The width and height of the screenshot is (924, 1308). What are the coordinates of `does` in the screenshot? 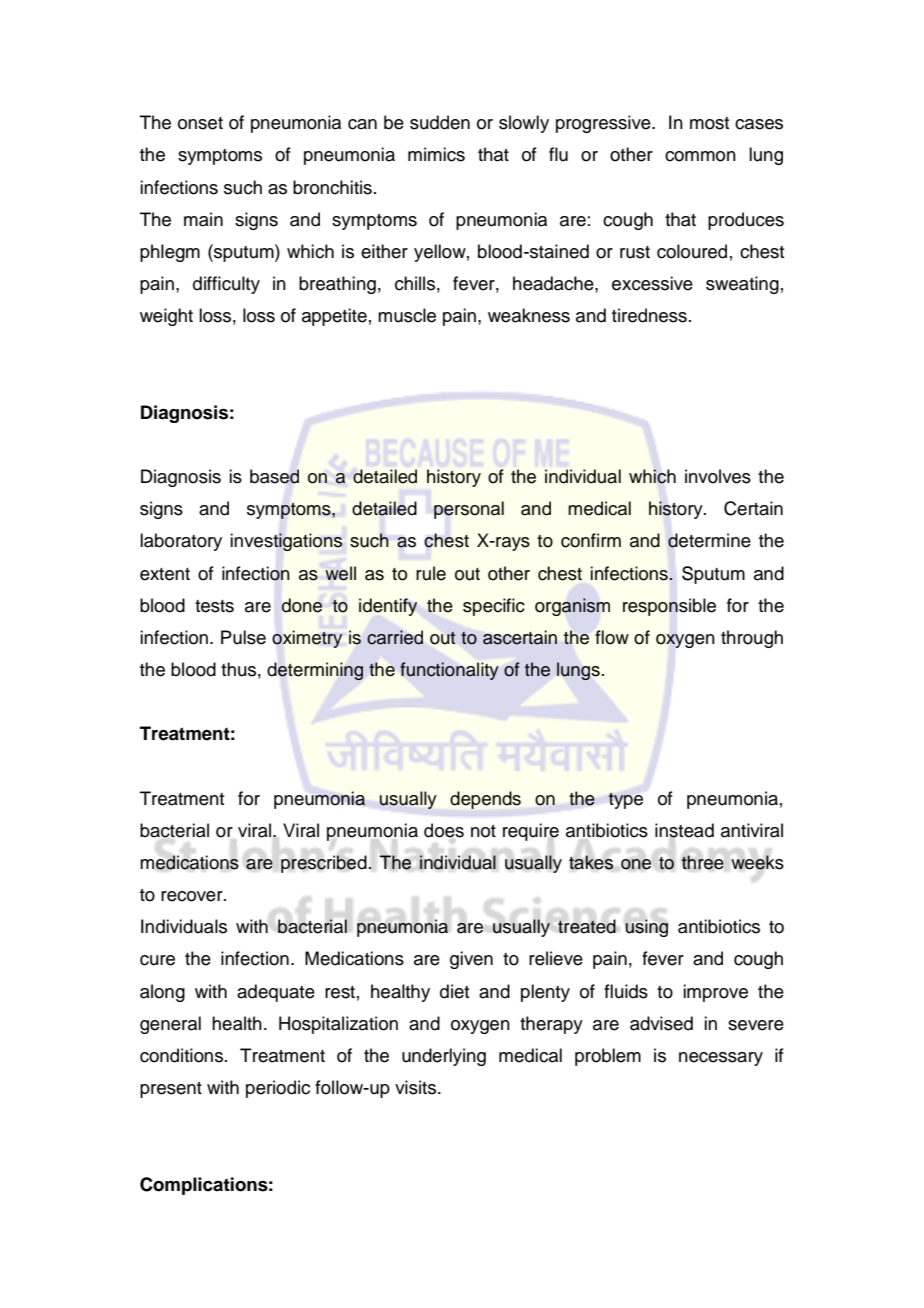 It's located at (444, 830).
